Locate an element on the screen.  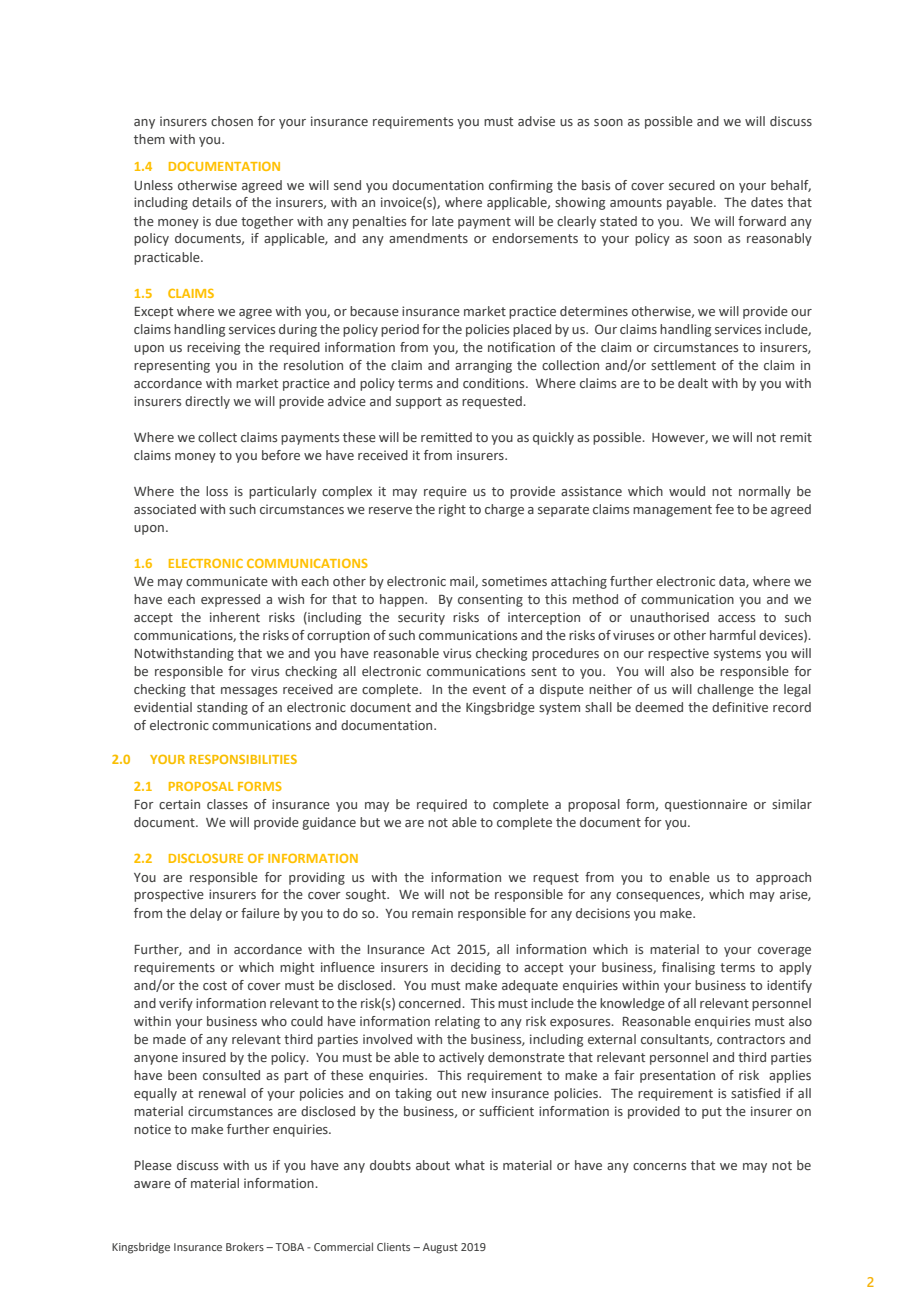
dealt is located at coordinates (693, 383).
